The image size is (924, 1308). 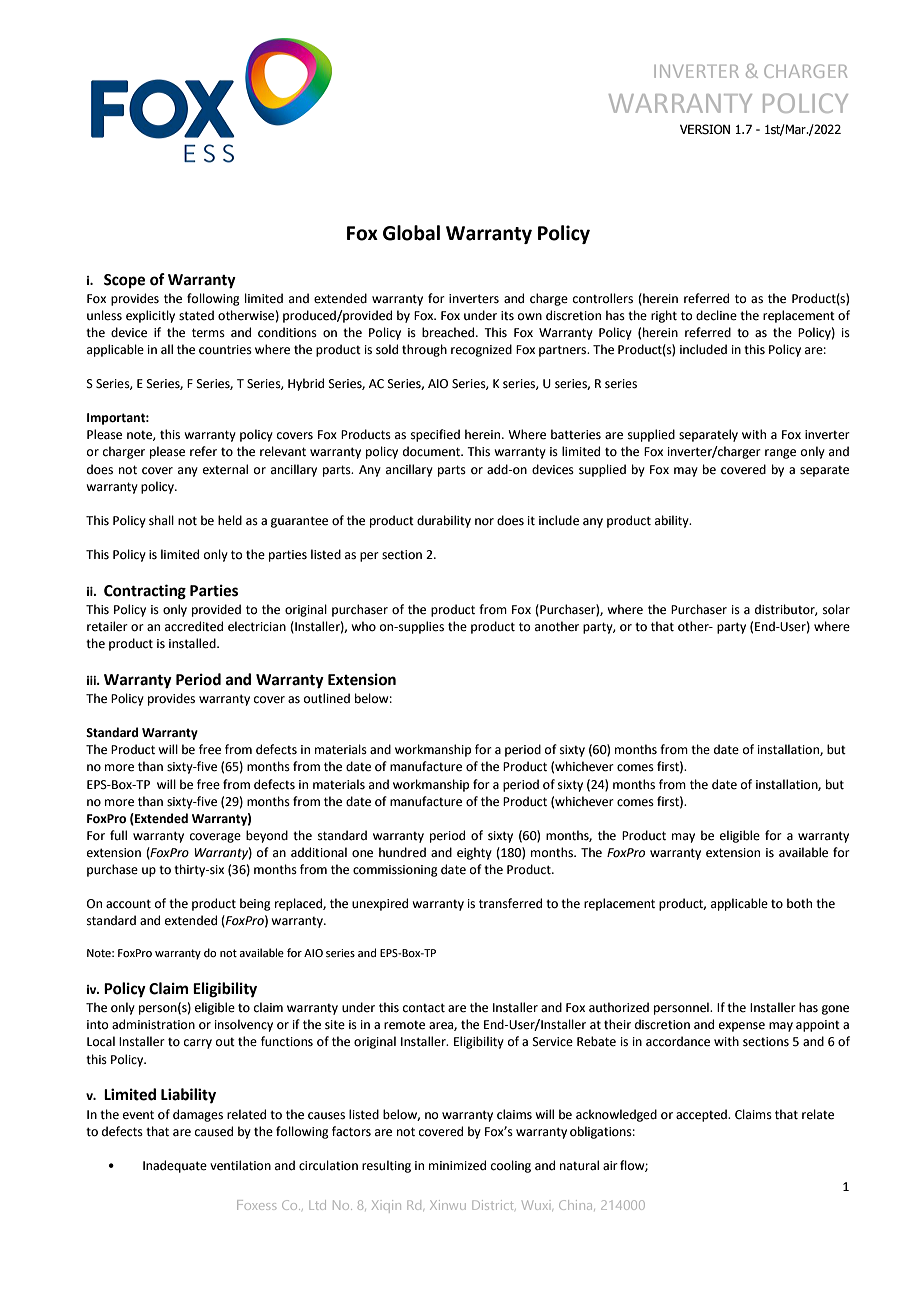 What do you see at coordinates (175, 1166) in the screenshot?
I see `Inadequate` at bounding box center [175, 1166].
